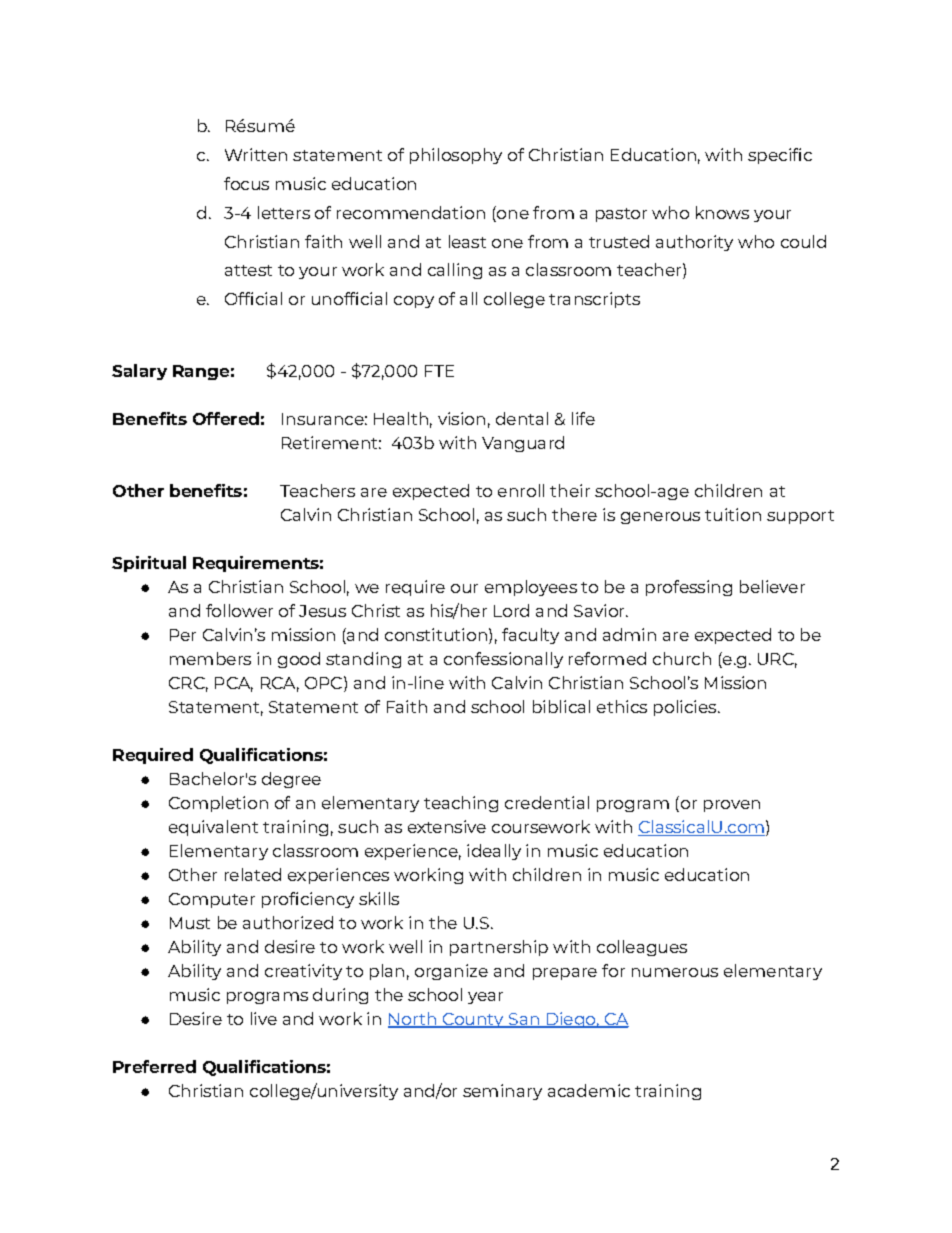 The image size is (952, 1233). Describe the element at coordinates (733, 514) in the page. I see `tuition` at that location.
